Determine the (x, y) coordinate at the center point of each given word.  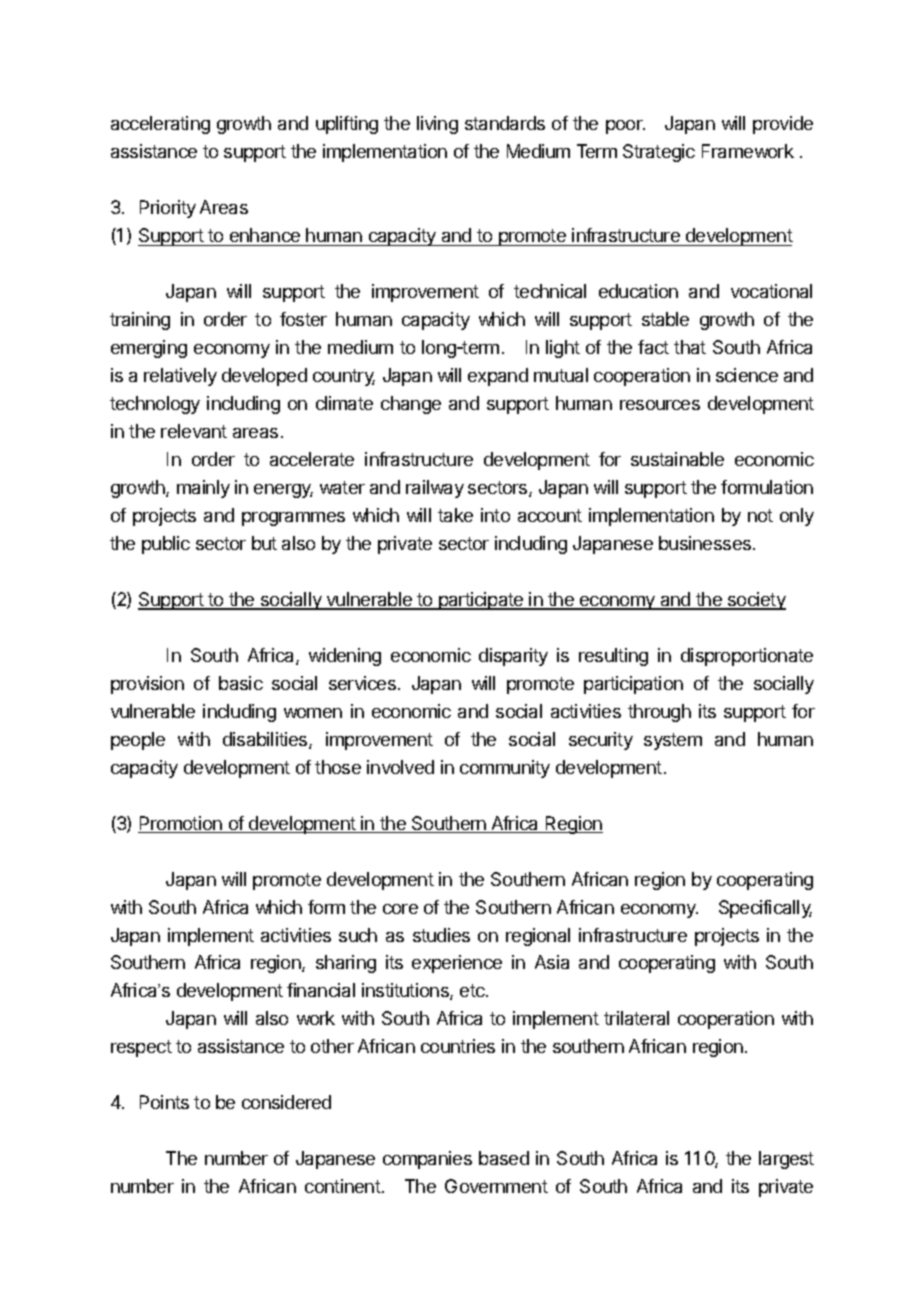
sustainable (677, 459)
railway (435, 489)
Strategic (659, 153)
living (437, 125)
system (673, 741)
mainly (203, 489)
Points (164, 1102)
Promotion (181, 824)
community (505, 769)
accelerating (160, 125)
